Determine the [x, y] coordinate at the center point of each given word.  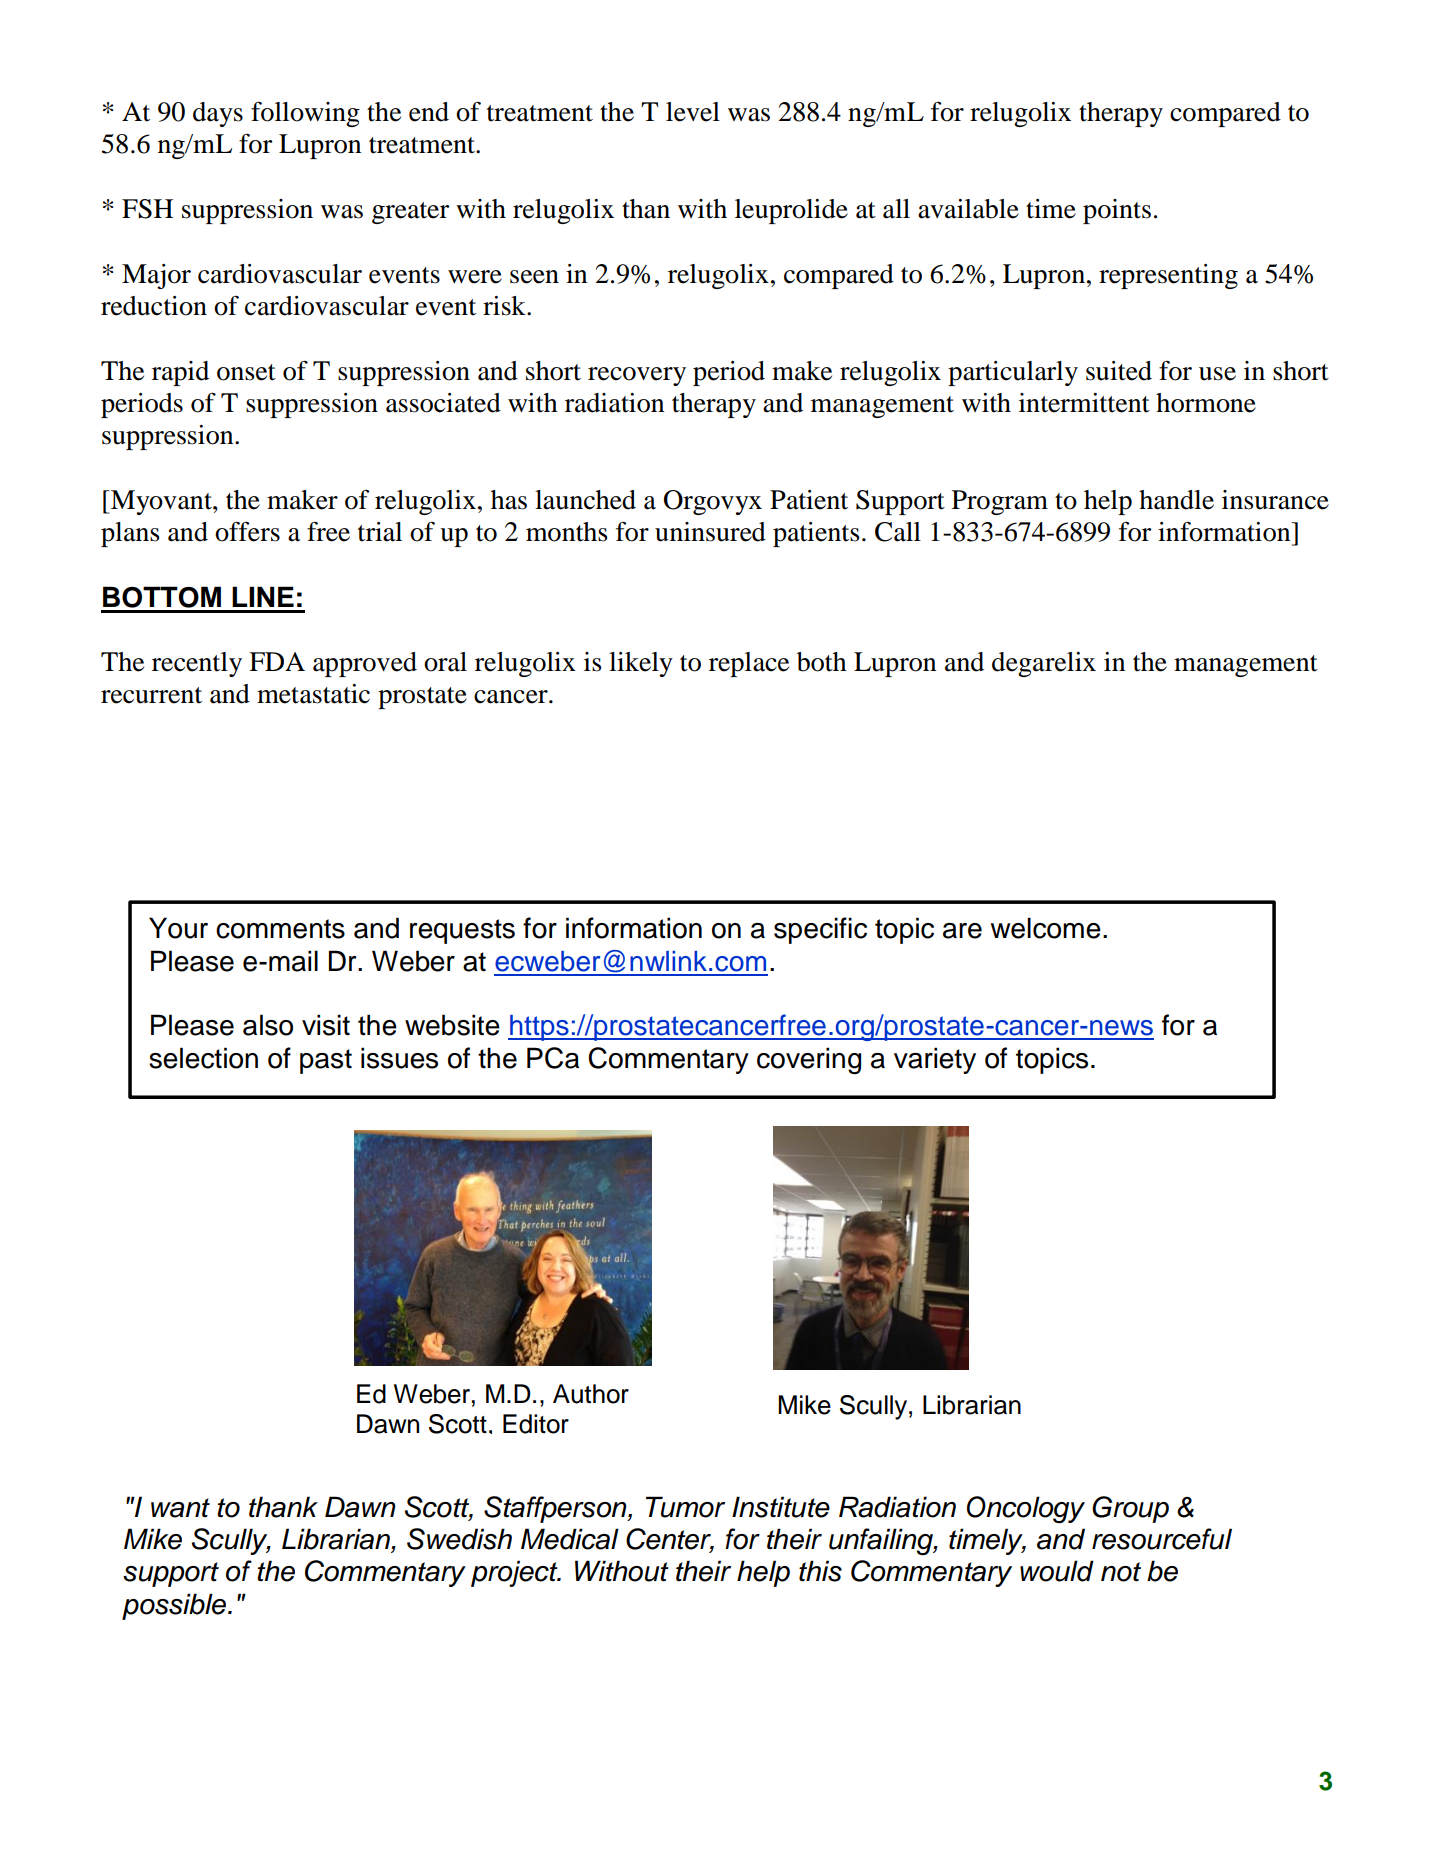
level [693, 112]
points [1117, 211]
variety [935, 1060]
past [326, 1061]
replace [749, 664]
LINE [263, 596]
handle [1176, 500]
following [305, 114]
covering [809, 1061]
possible [175, 1606]
